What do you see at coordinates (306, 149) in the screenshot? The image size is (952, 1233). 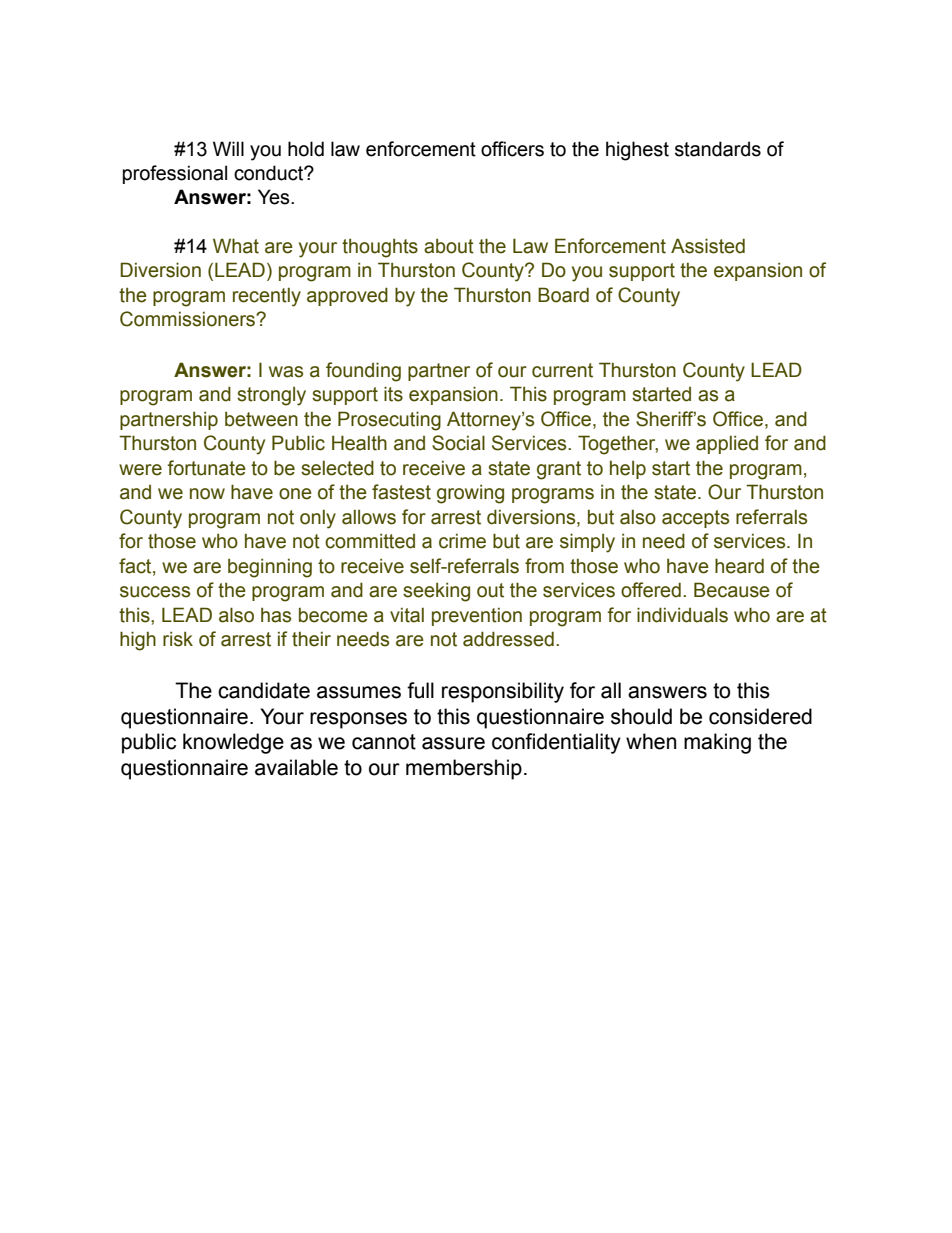 I see `hold` at bounding box center [306, 149].
